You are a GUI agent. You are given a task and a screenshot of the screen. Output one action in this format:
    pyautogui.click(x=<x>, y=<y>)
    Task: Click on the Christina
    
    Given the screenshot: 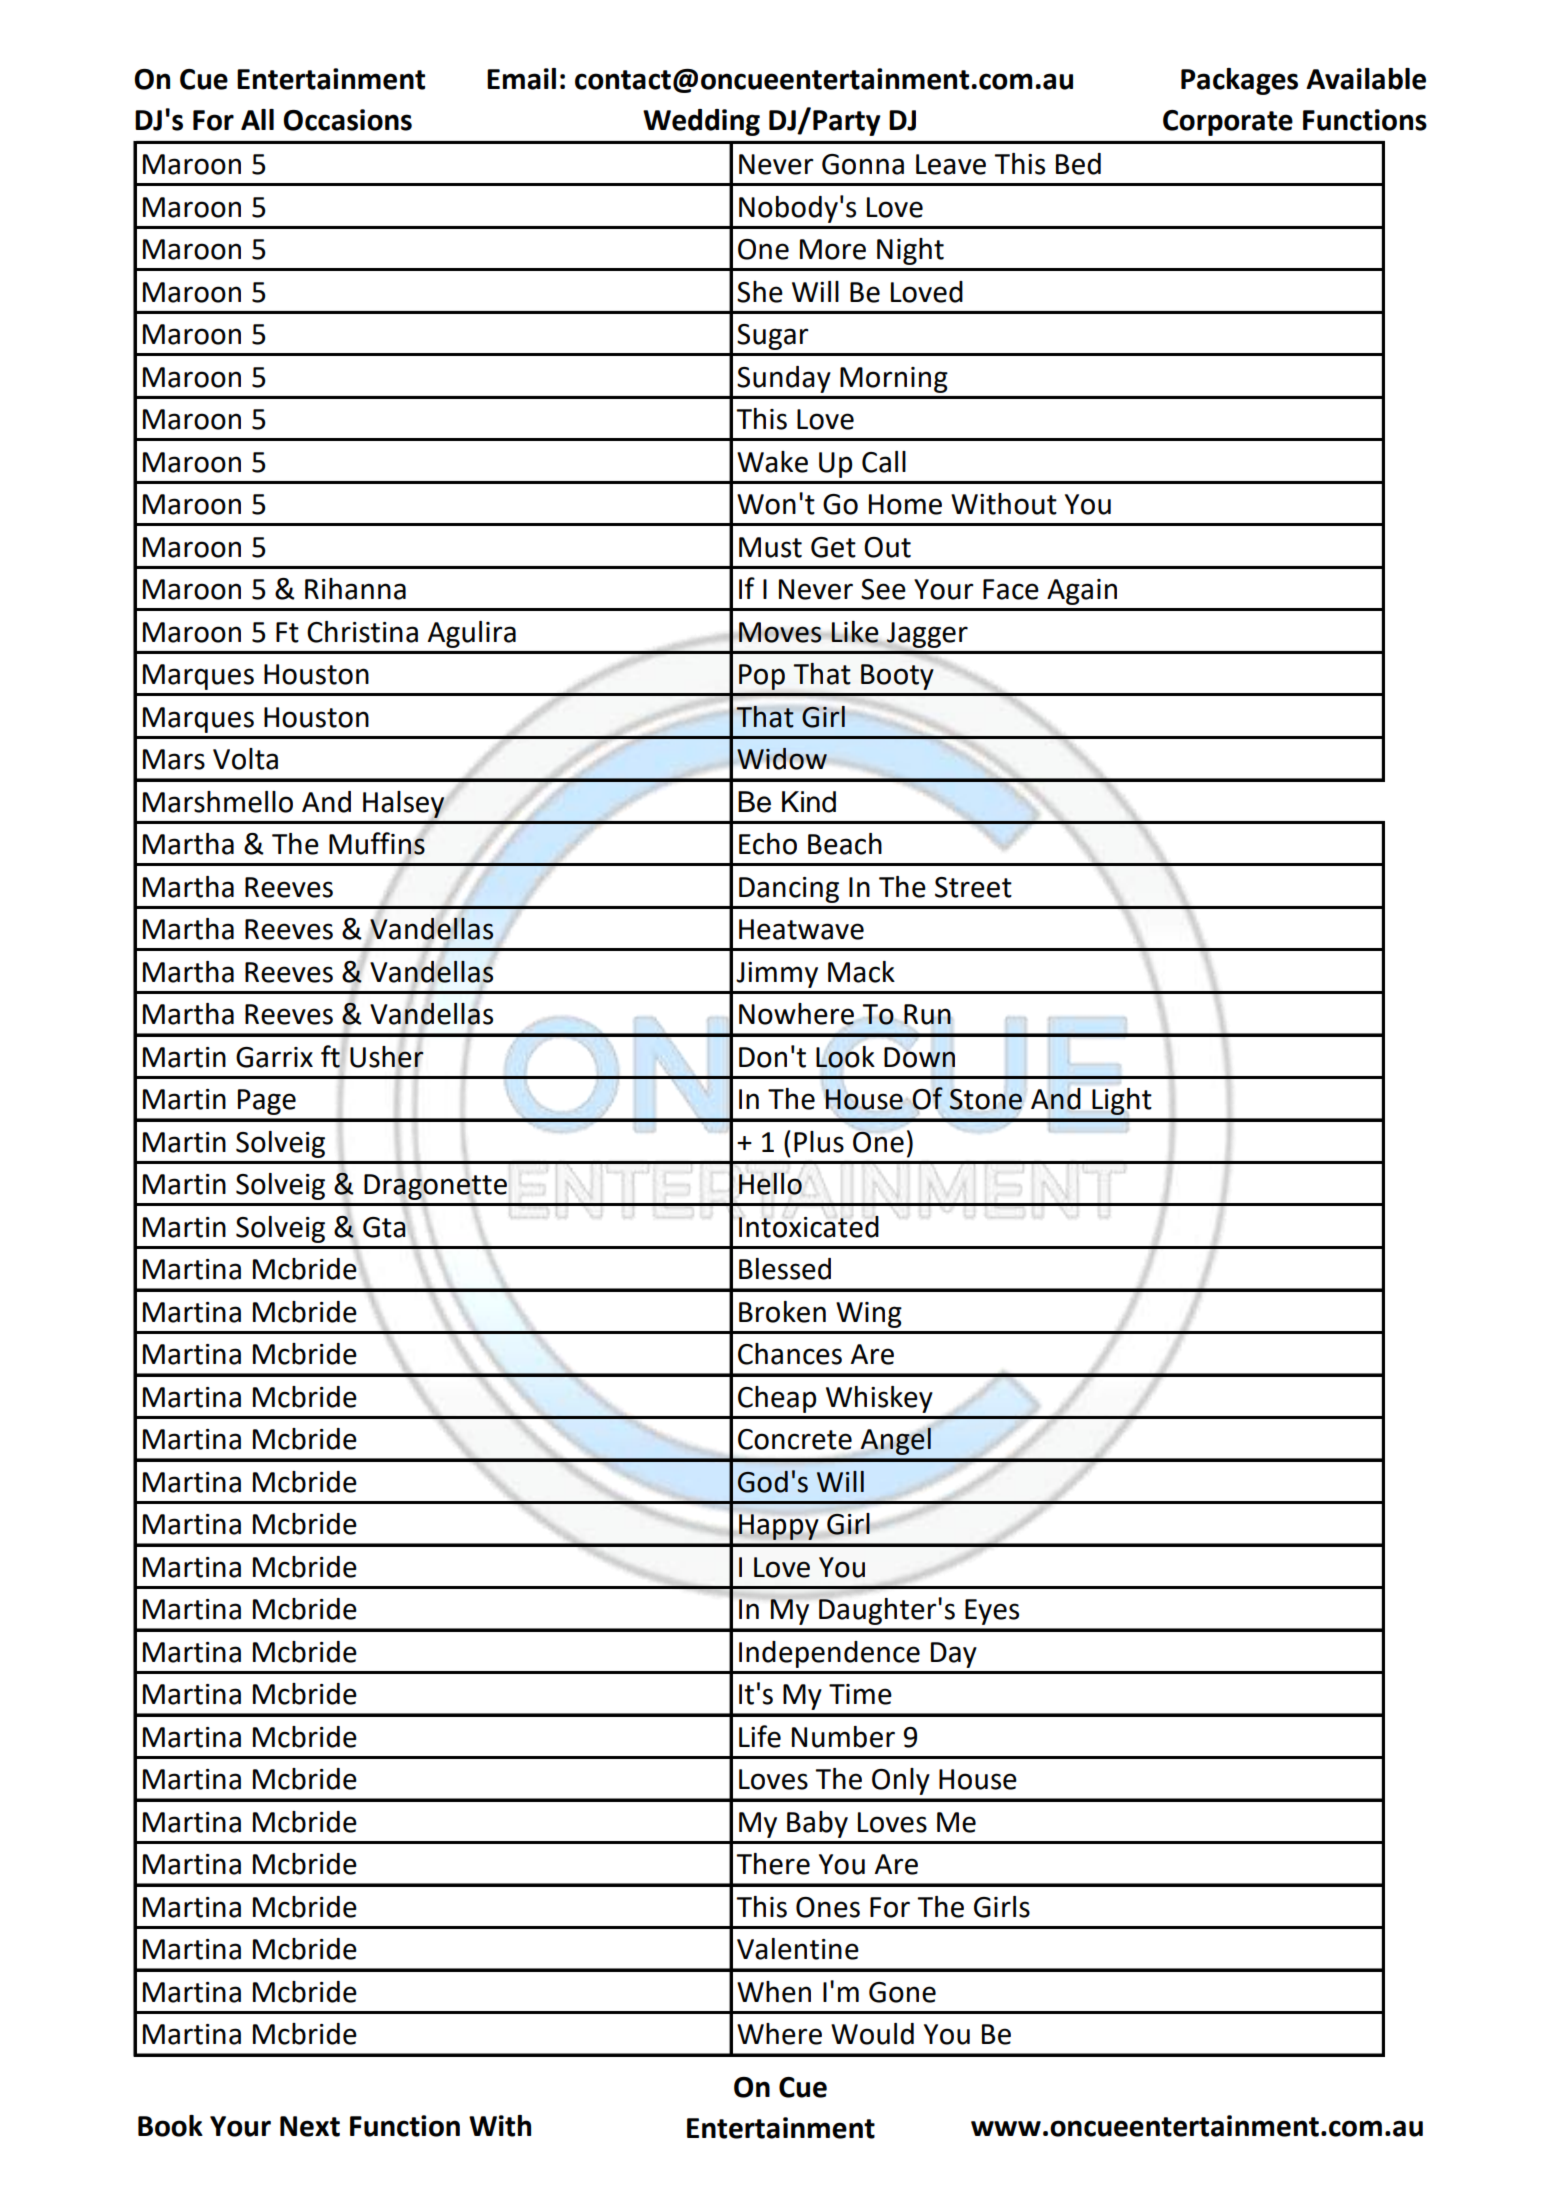 What is the action you would take?
    pyautogui.click(x=362, y=632)
